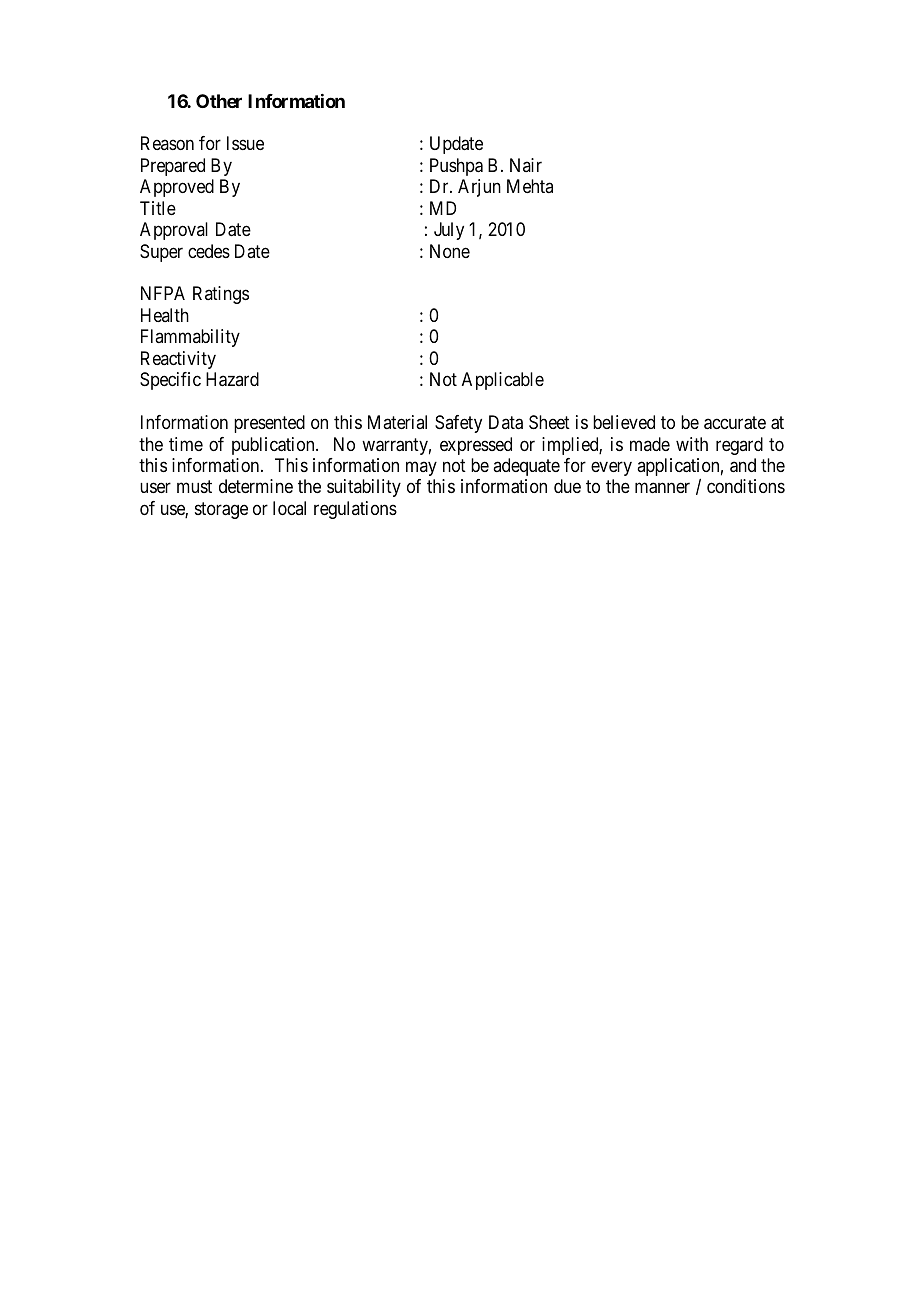 This screenshot has width=924, height=1307. I want to click on Other, so click(219, 101).
